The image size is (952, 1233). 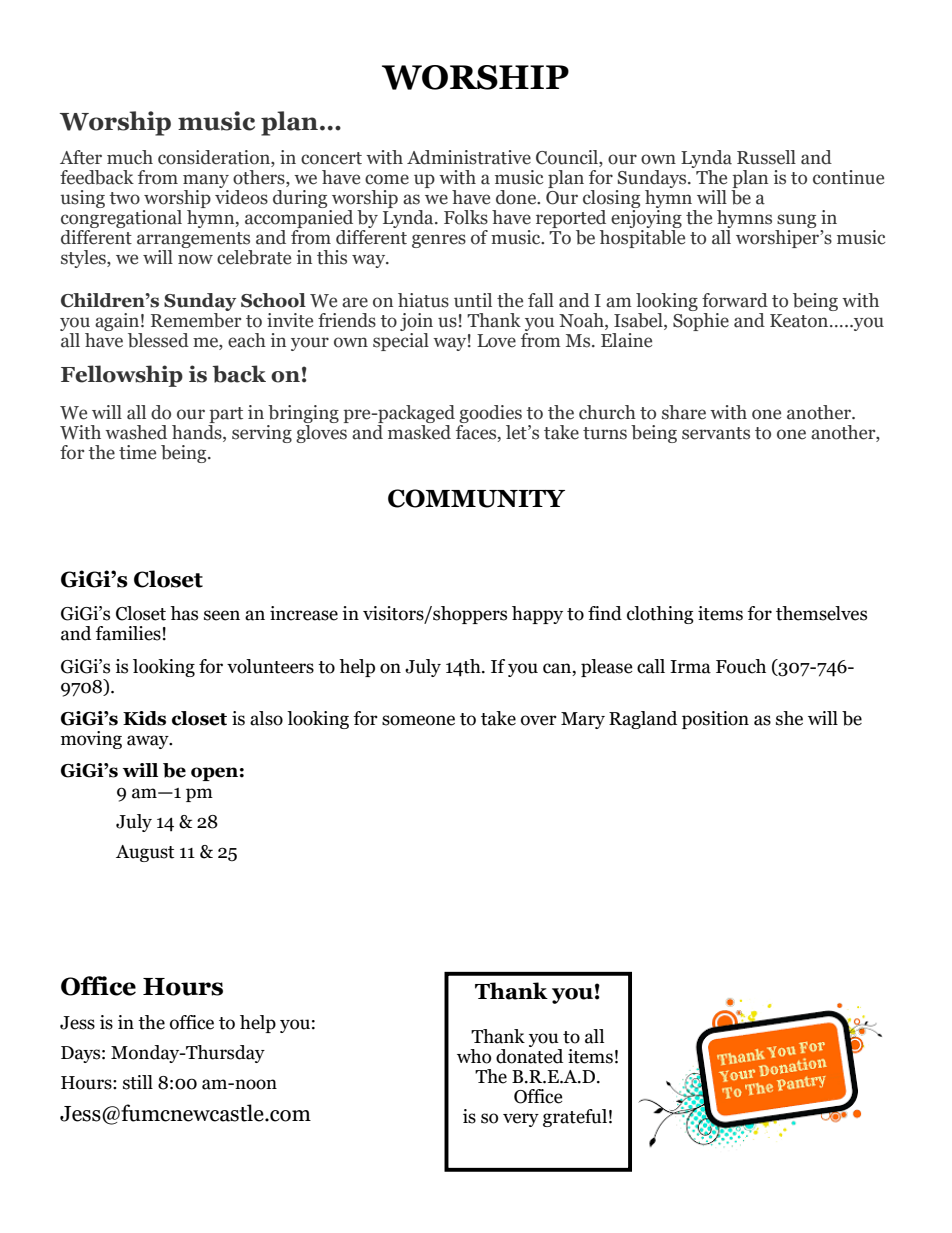 I want to click on many, so click(x=206, y=181).
